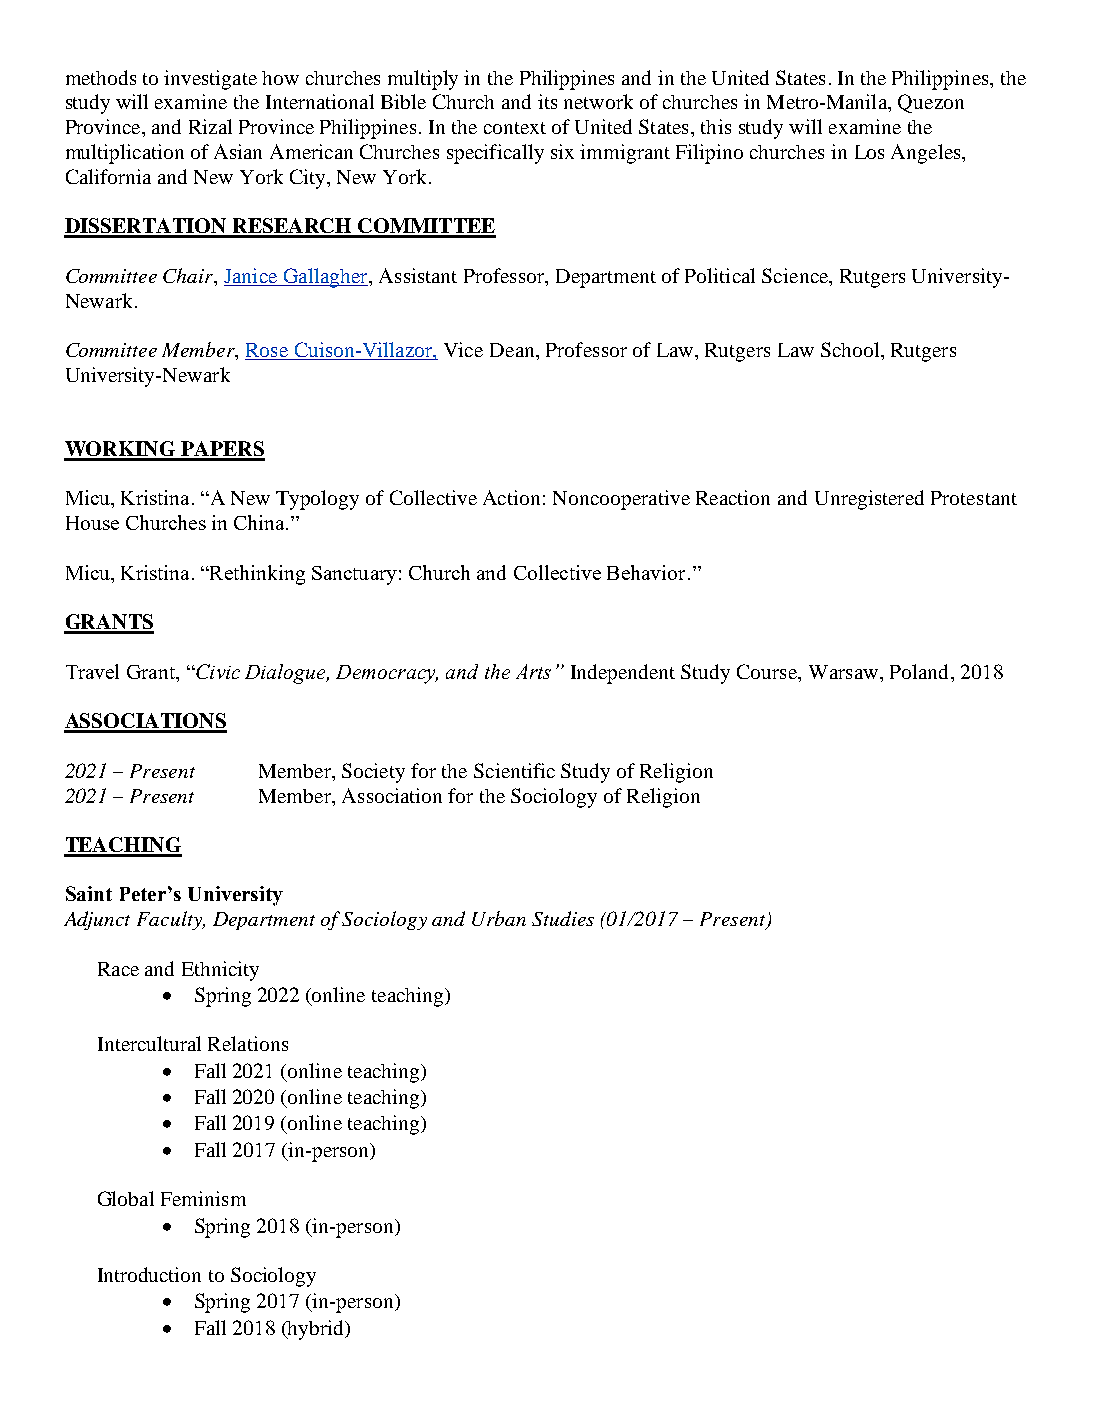 This image has width=1097, height=1420. Describe the element at coordinates (210, 126) in the image. I see `Rizal` at that location.
